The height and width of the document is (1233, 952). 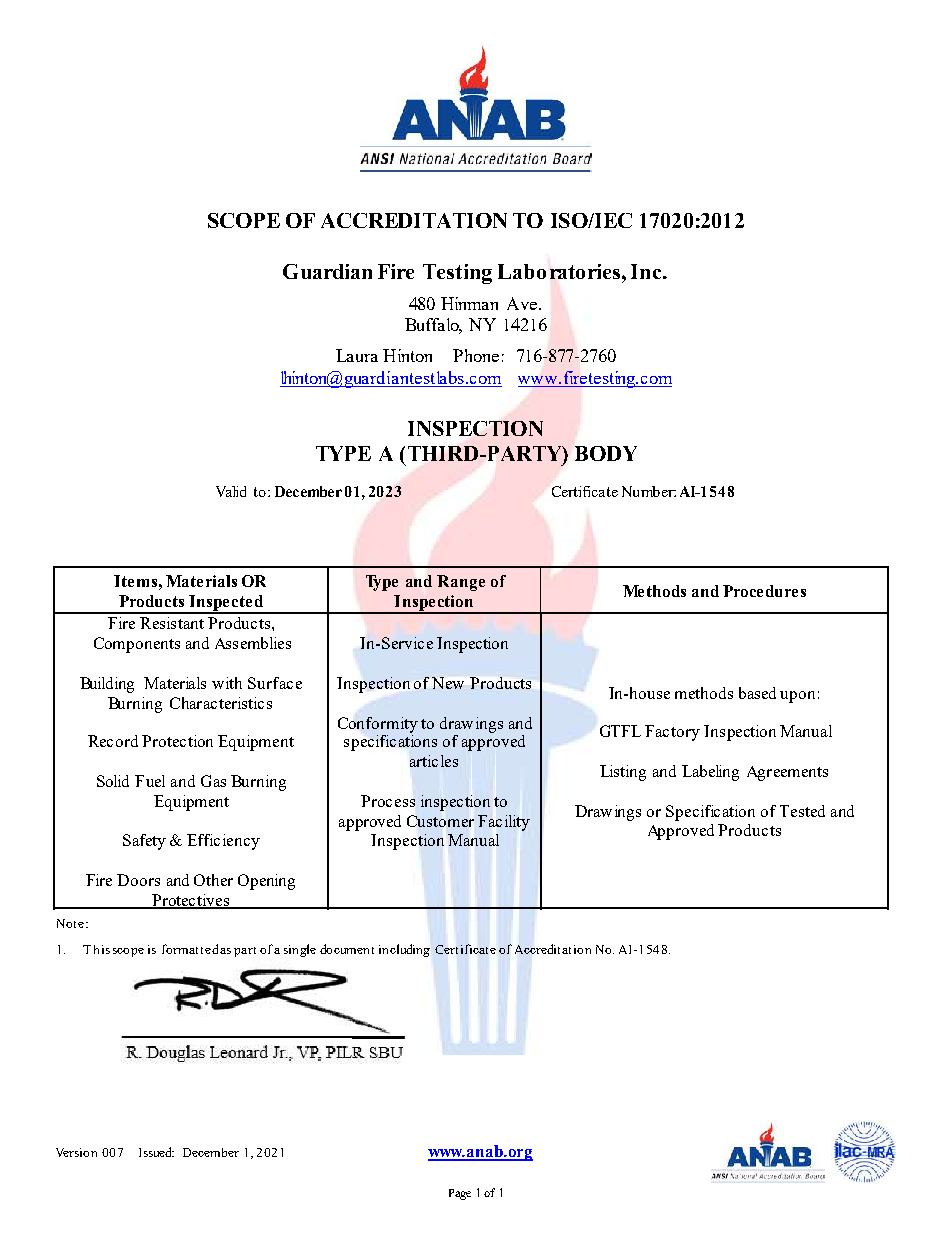 What do you see at coordinates (156, 1152) in the document?
I see `Issued` at bounding box center [156, 1152].
